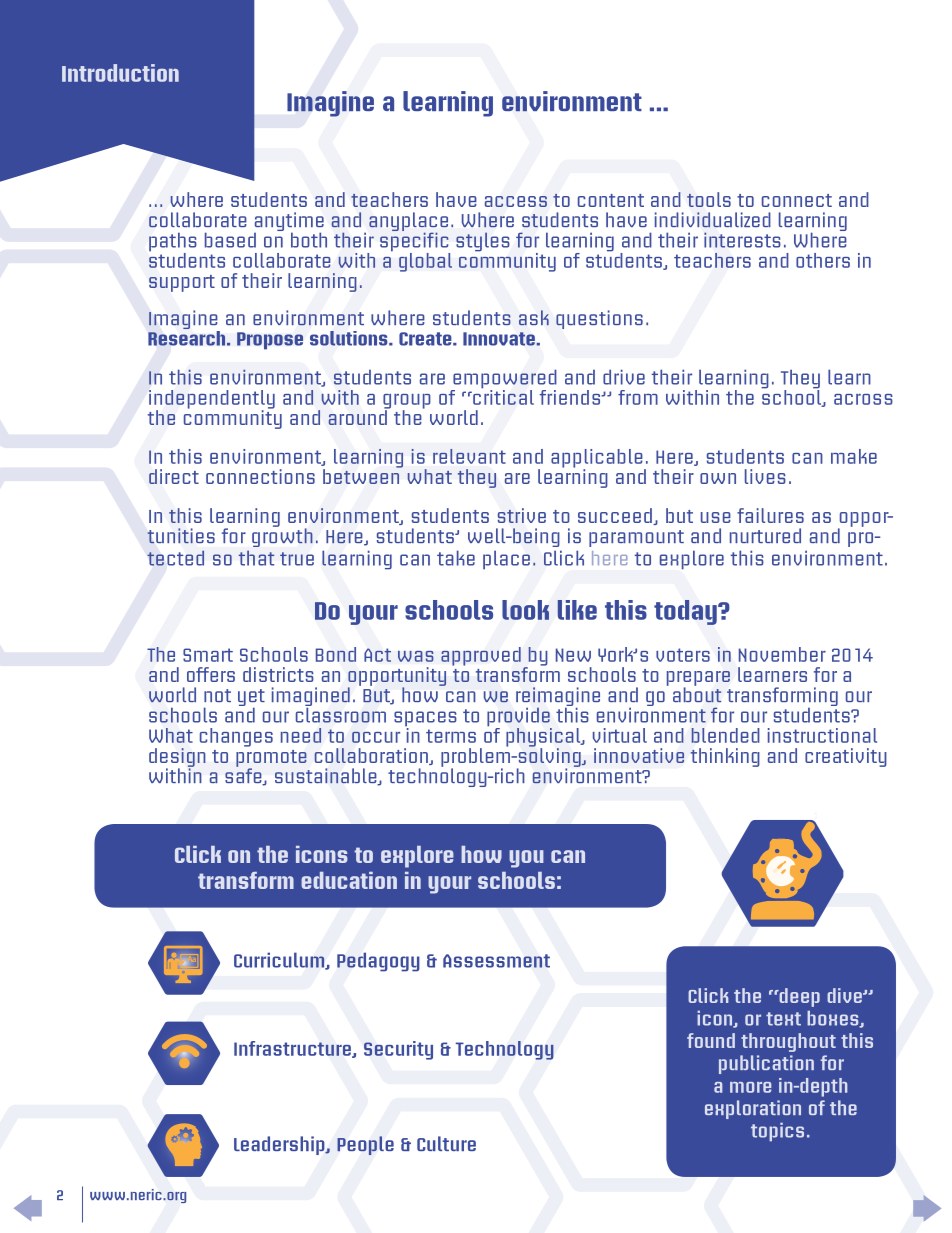  What do you see at coordinates (120, 73) in the screenshot?
I see `Introduction` at bounding box center [120, 73].
